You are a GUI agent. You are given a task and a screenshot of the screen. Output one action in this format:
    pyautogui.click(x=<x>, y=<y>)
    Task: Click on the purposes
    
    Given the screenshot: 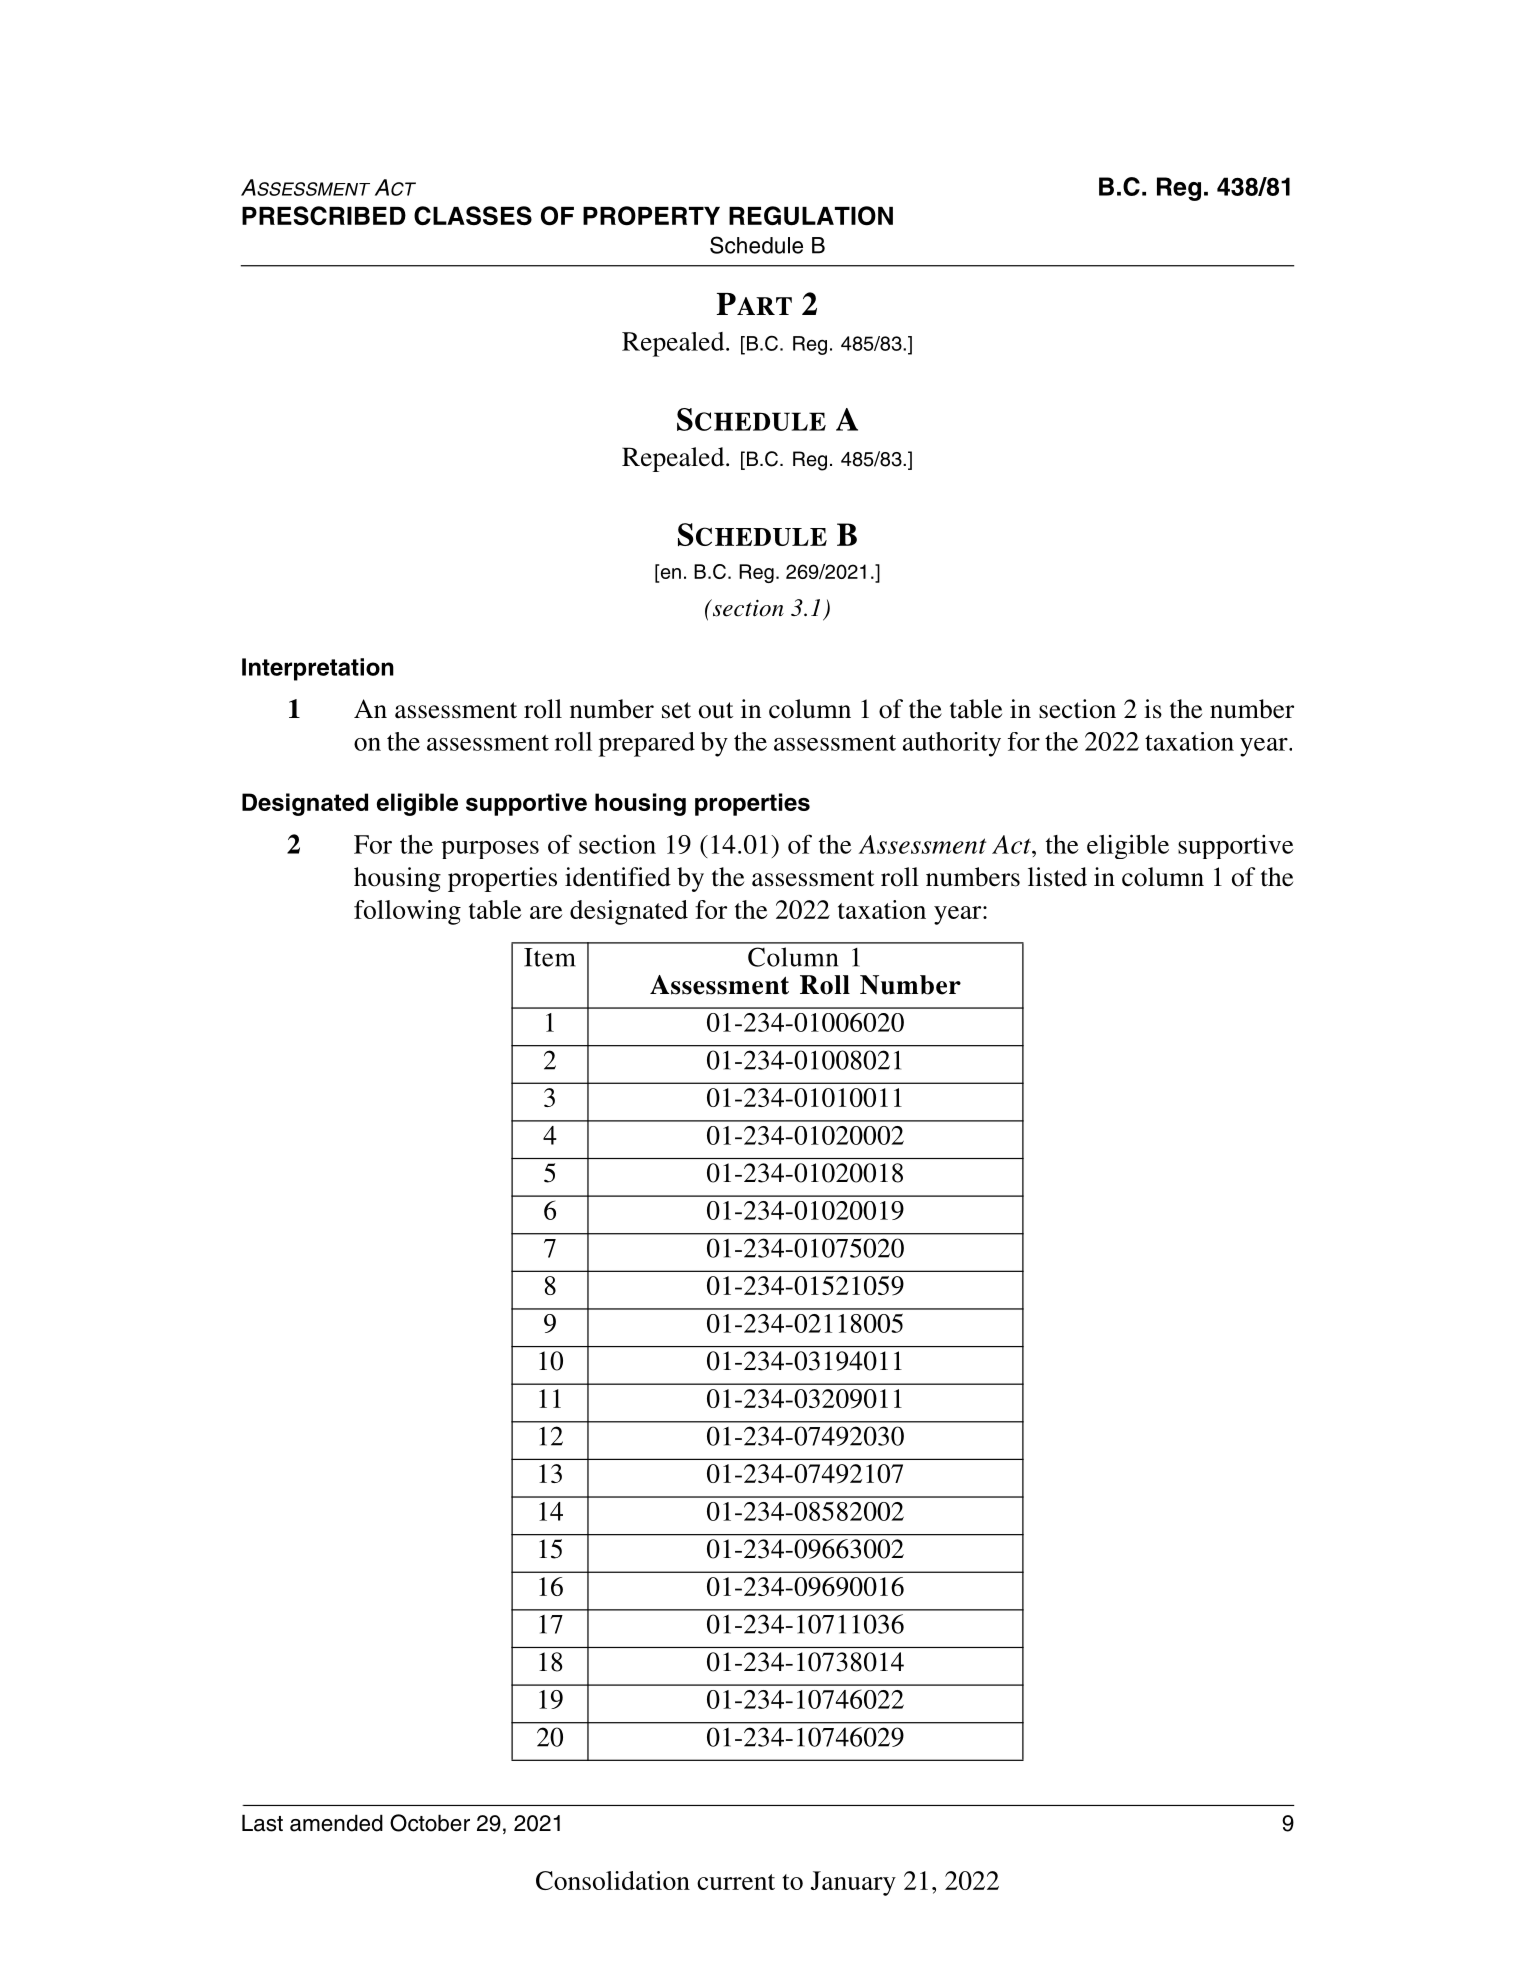 What is the action you would take?
    pyautogui.click(x=490, y=850)
